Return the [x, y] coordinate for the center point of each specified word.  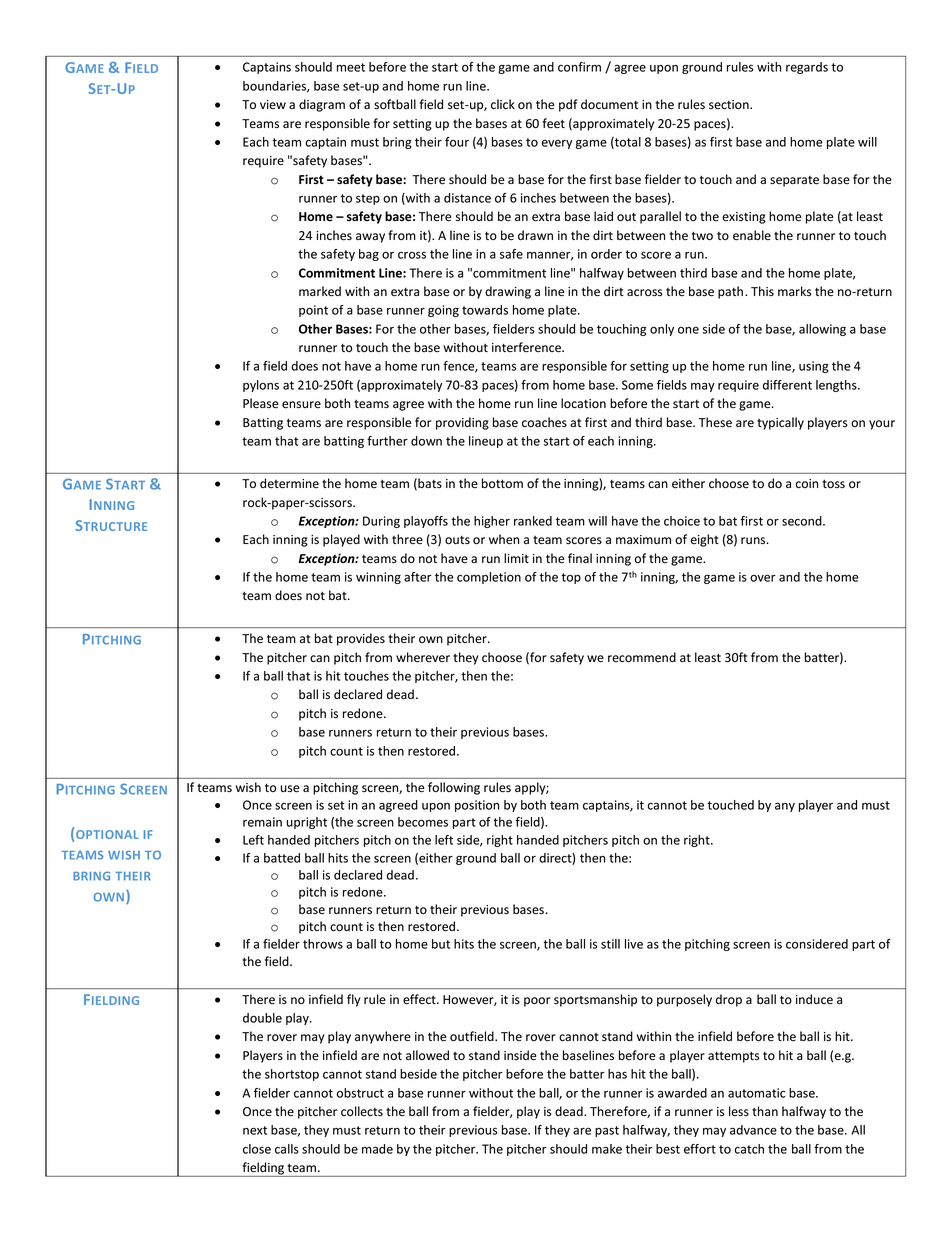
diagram [322, 105]
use [290, 789]
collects [362, 1111]
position [477, 806]
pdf [568, 105]
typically [780, 423]
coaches [544, 422]
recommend [642, 657]
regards [807, 68]
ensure [301, 405]
